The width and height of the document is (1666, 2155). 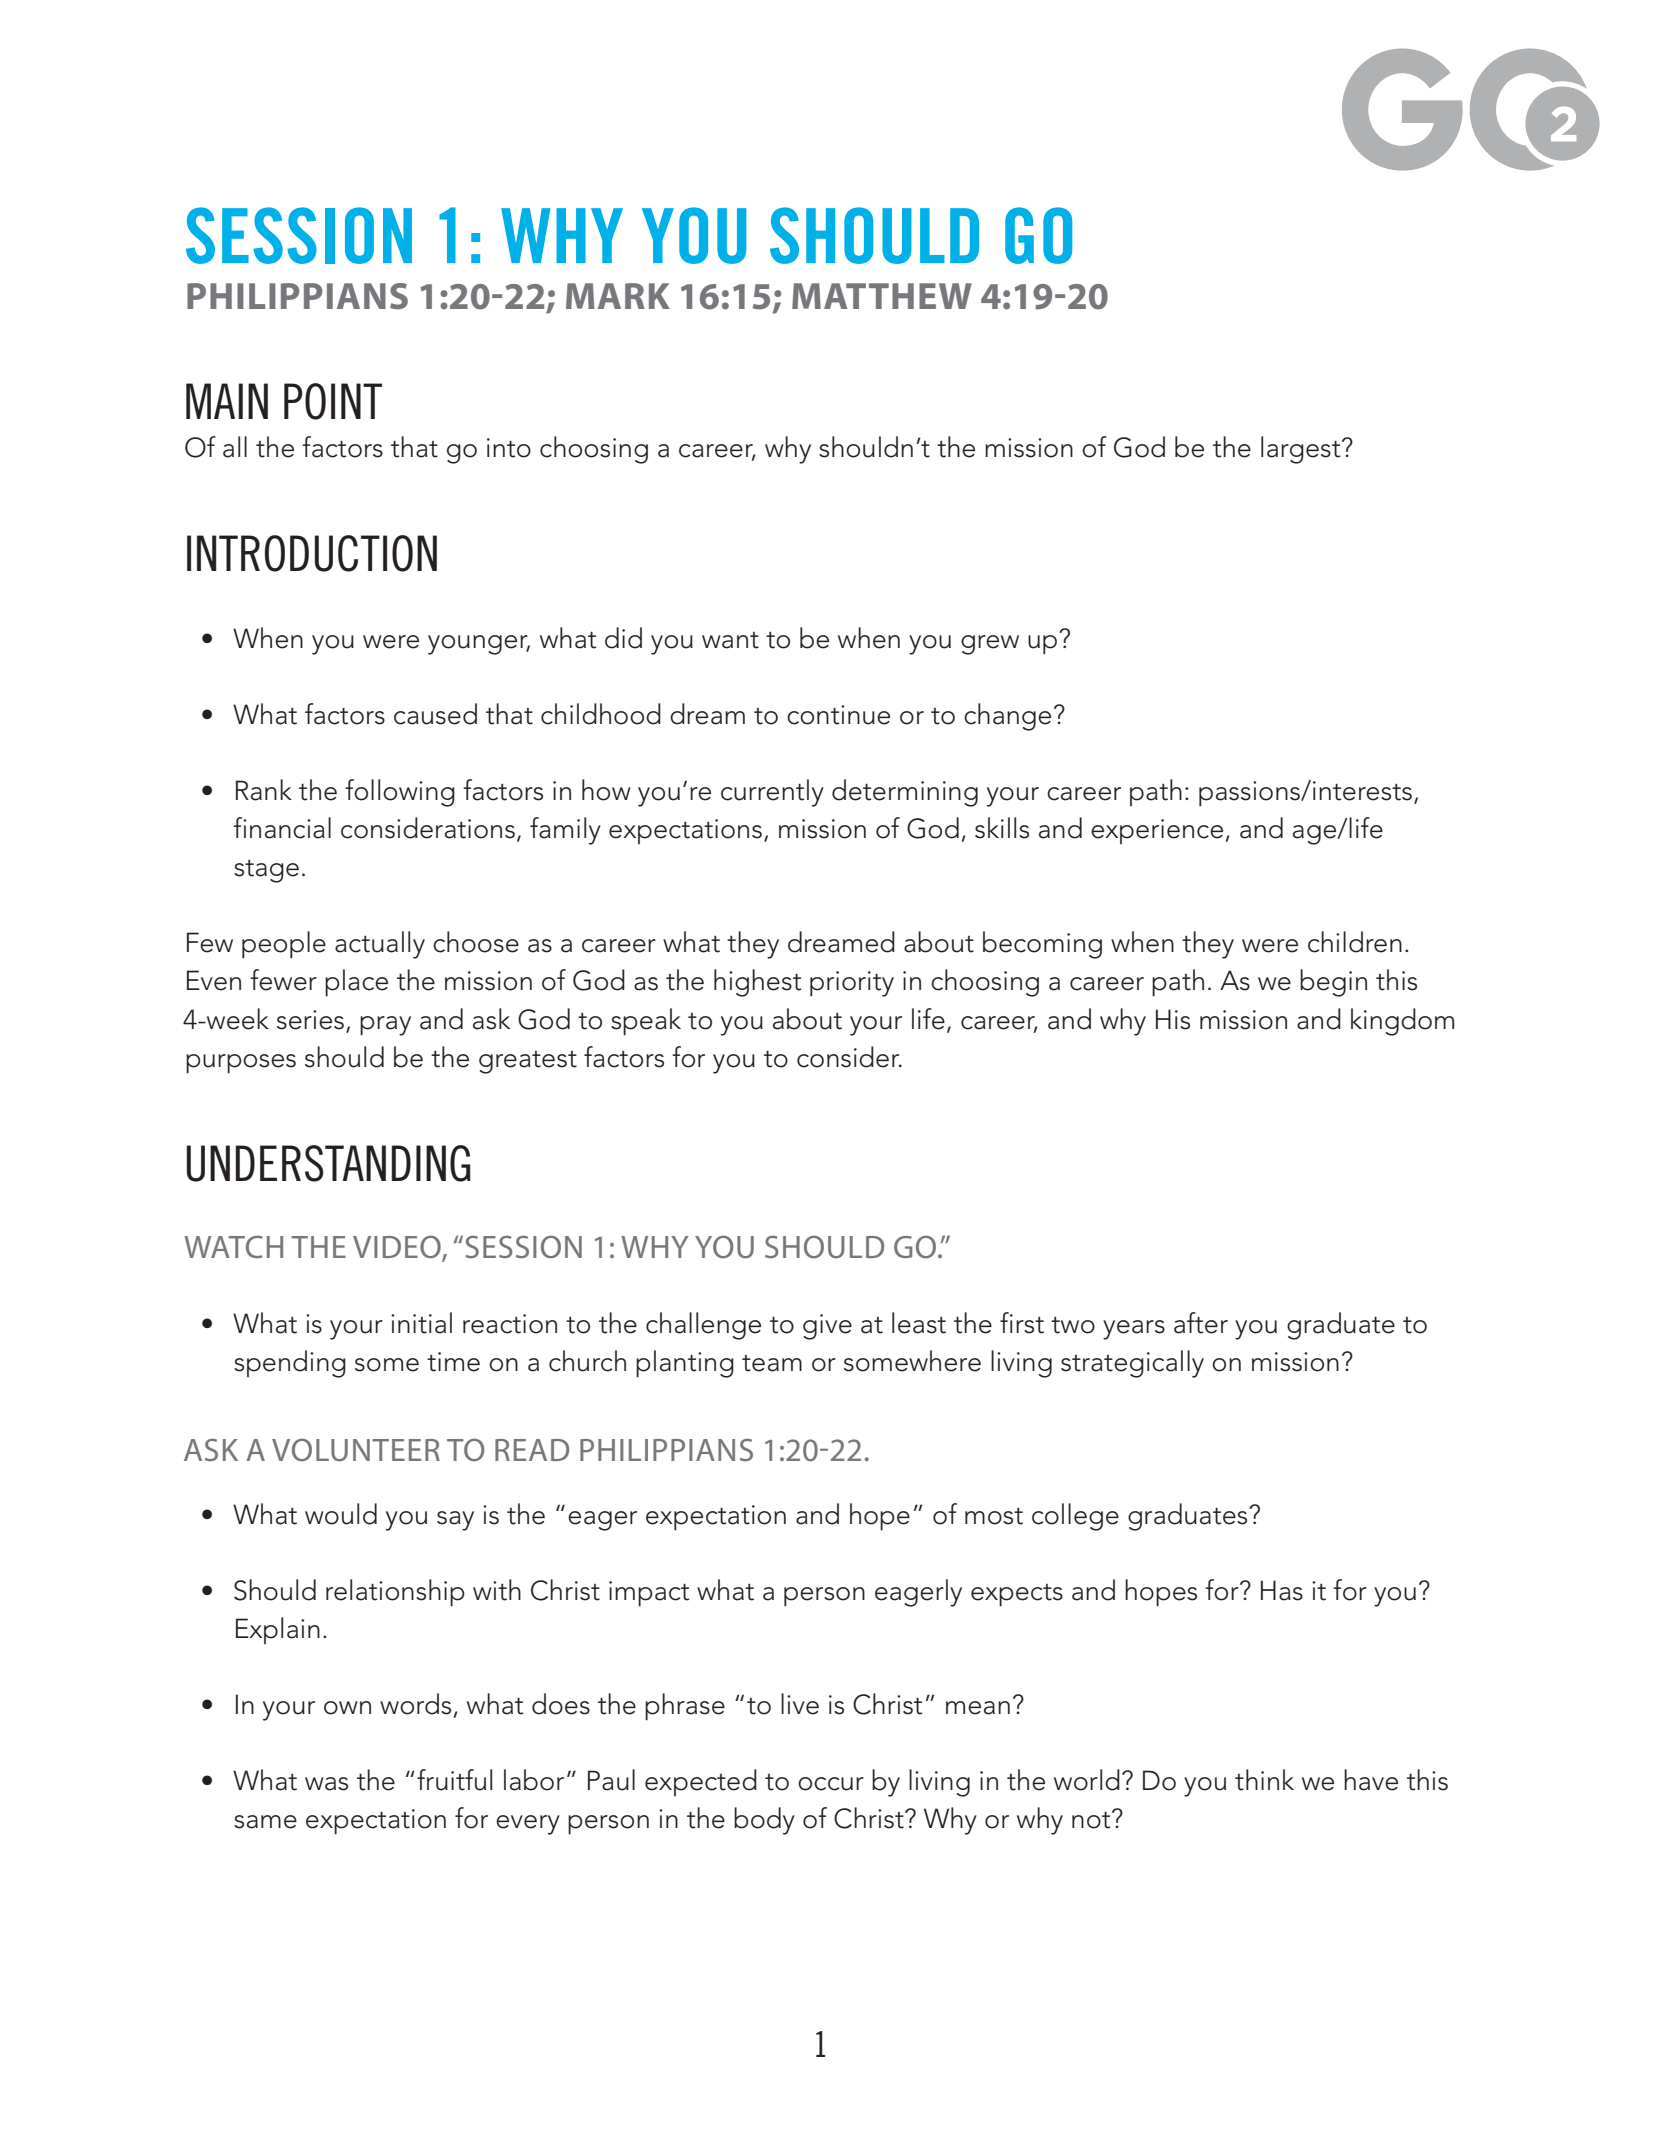 I want to click on would, so click(x=341, y=1514).
